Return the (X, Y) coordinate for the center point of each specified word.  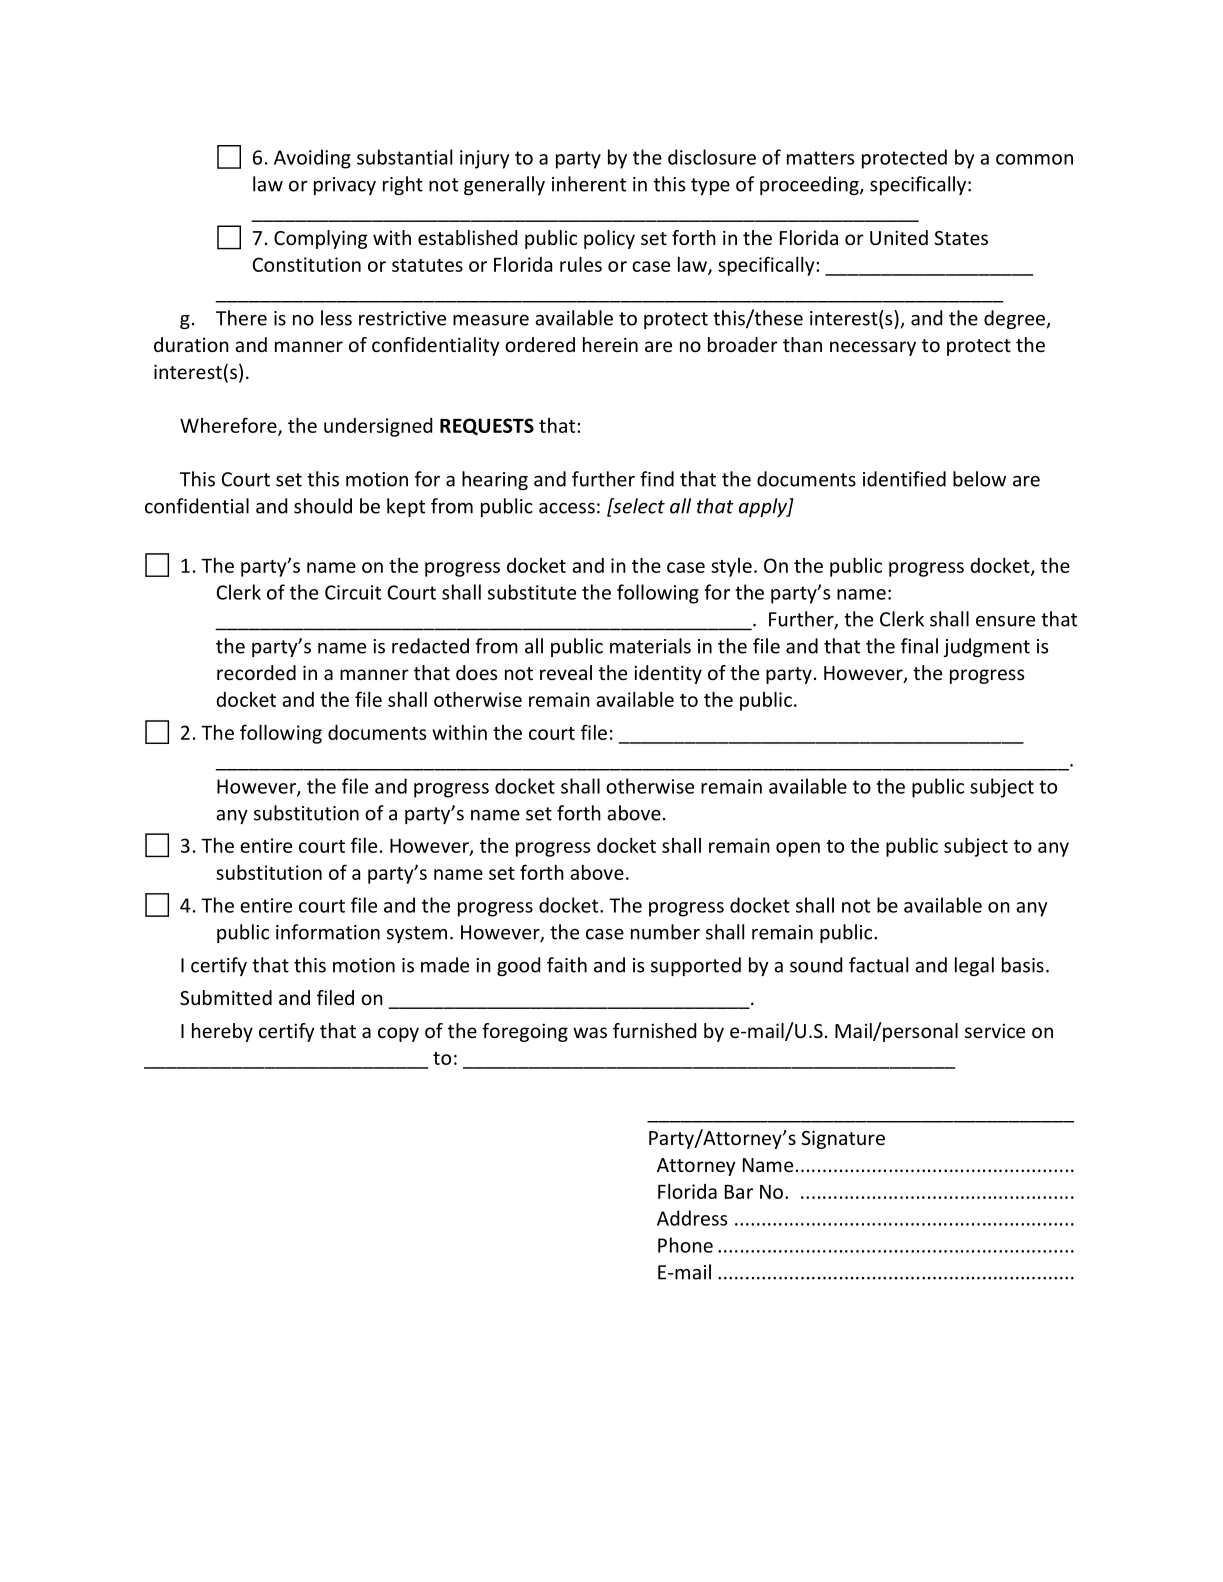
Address (692, 1218)
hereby (222, 1032)
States (961, 238)
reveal (566, 672)
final (919, 646)
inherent (589, 184)
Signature (843, 1139)
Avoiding (312, 159)
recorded (256, 672)
